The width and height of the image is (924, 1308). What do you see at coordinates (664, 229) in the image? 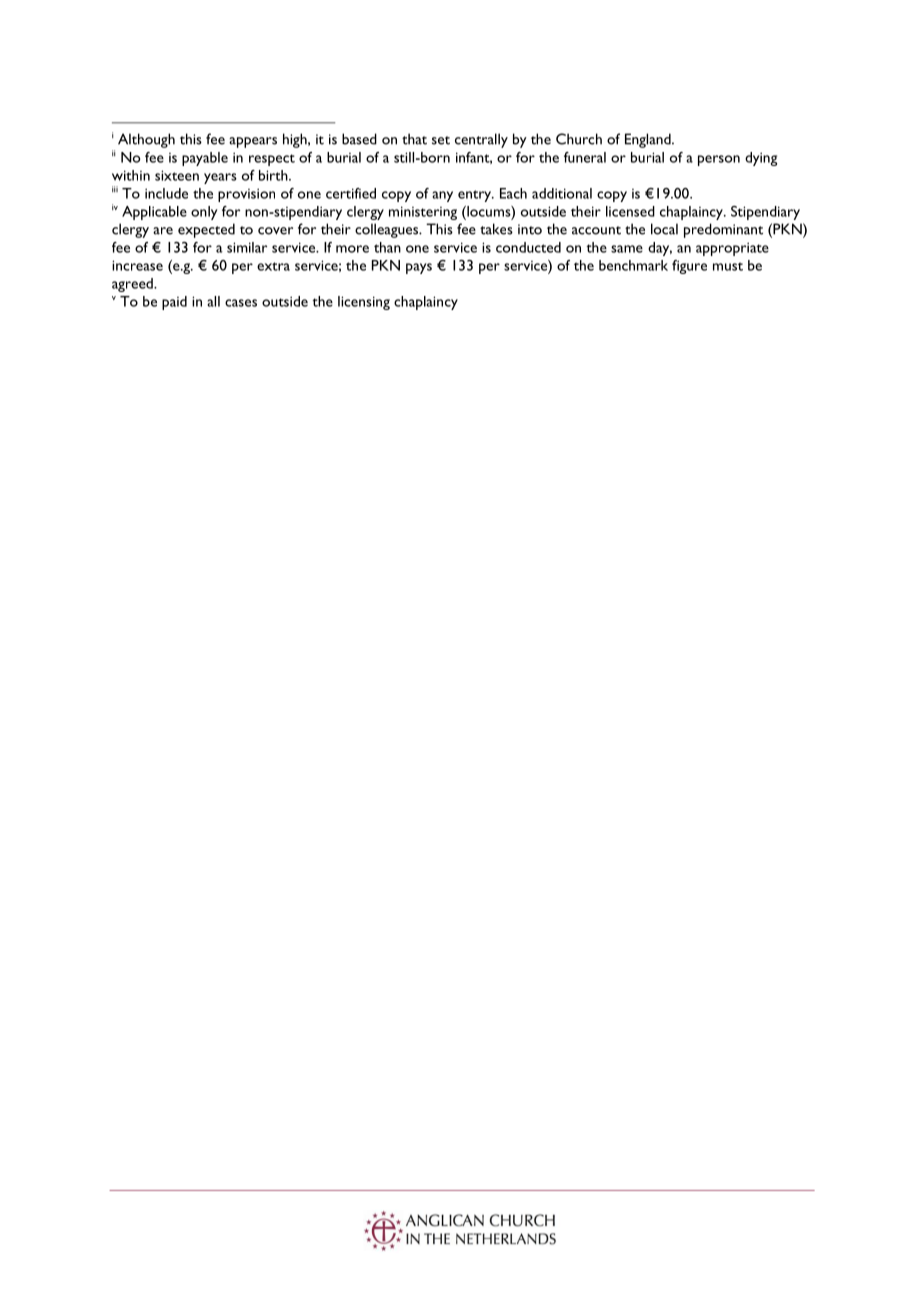
I see `local` at bounding box center [664, 229].
